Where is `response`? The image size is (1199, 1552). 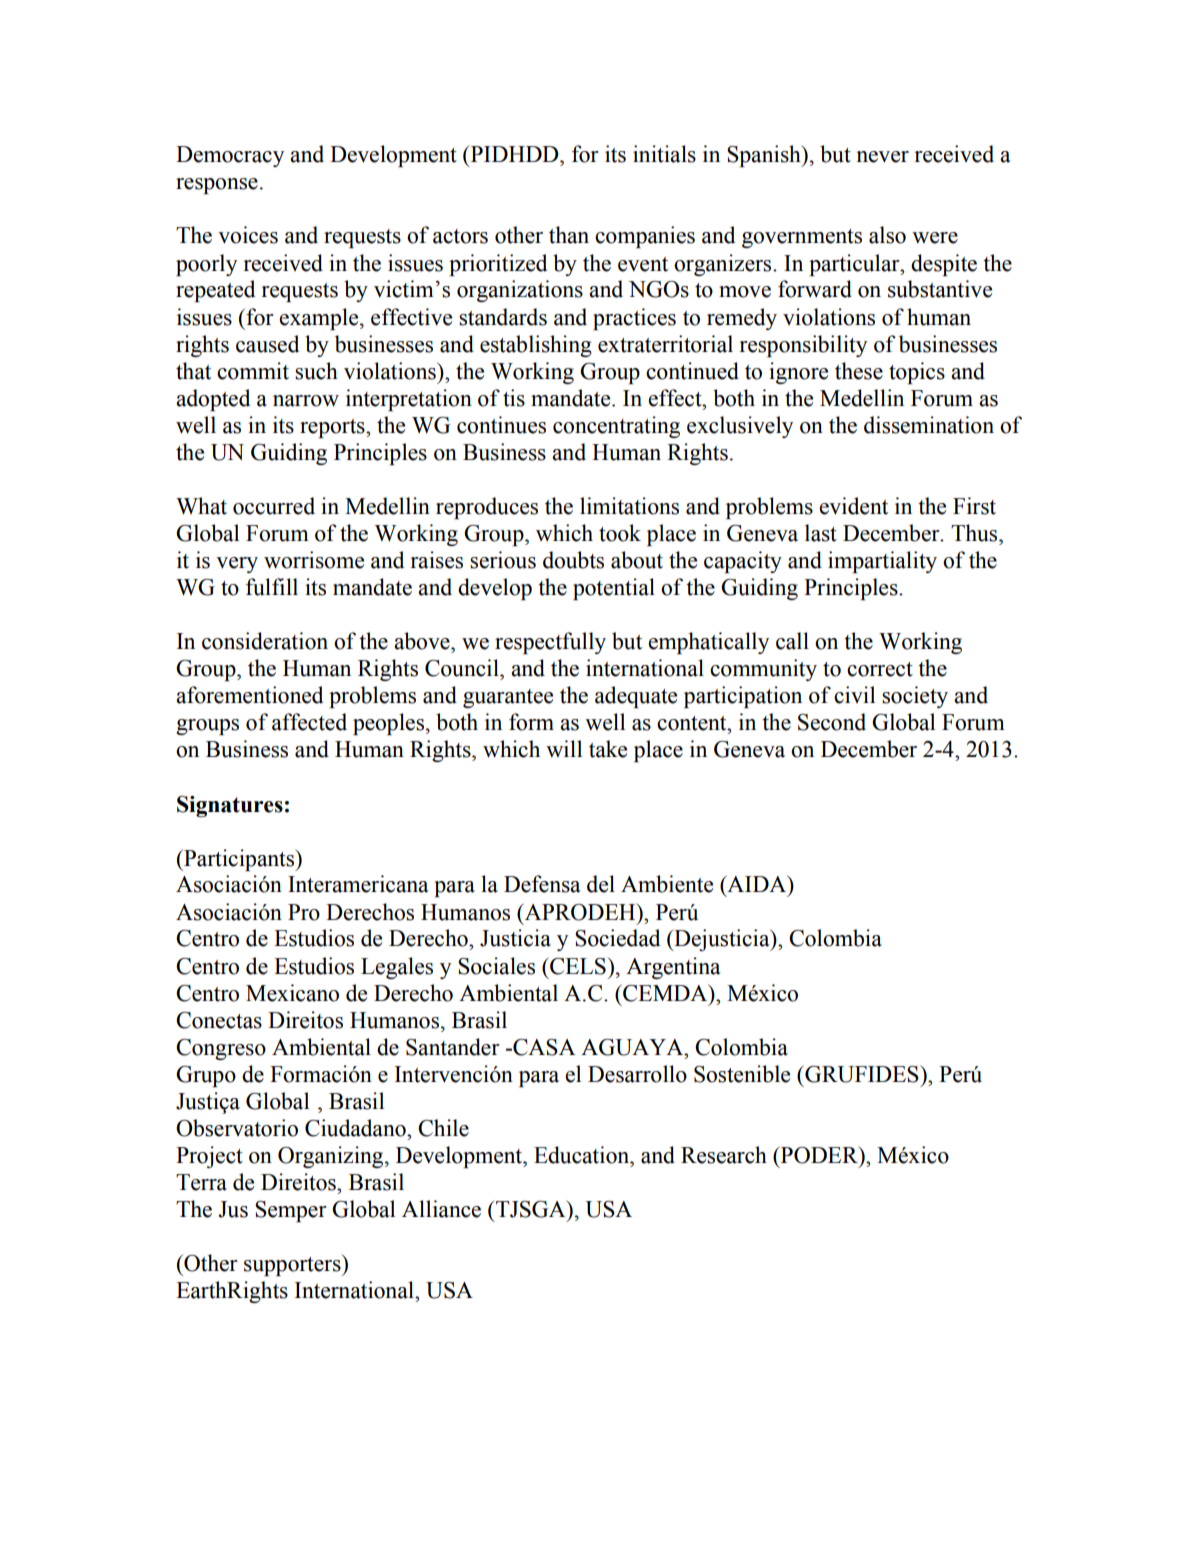 response is located at coordinates (217, 186).
